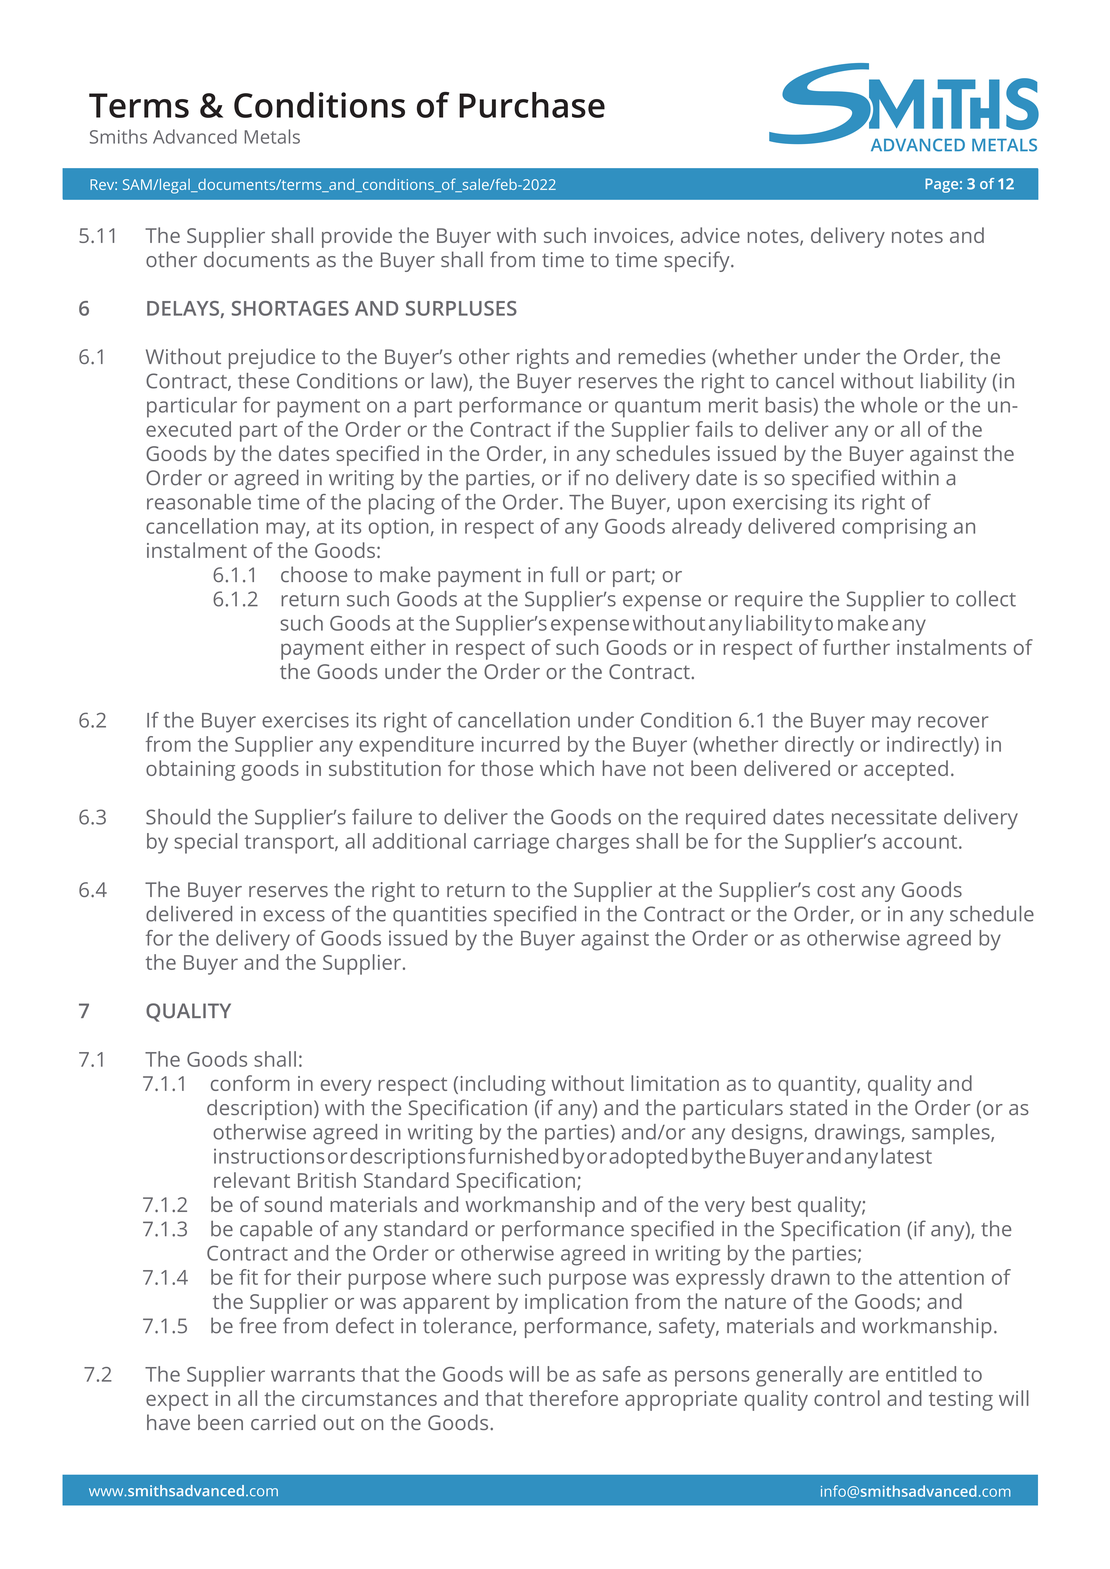 This screenshot has height=1569, width=1110. Describe the element at coordinates (532, 105) in the screenshot. I see `Purchase` at that location.
